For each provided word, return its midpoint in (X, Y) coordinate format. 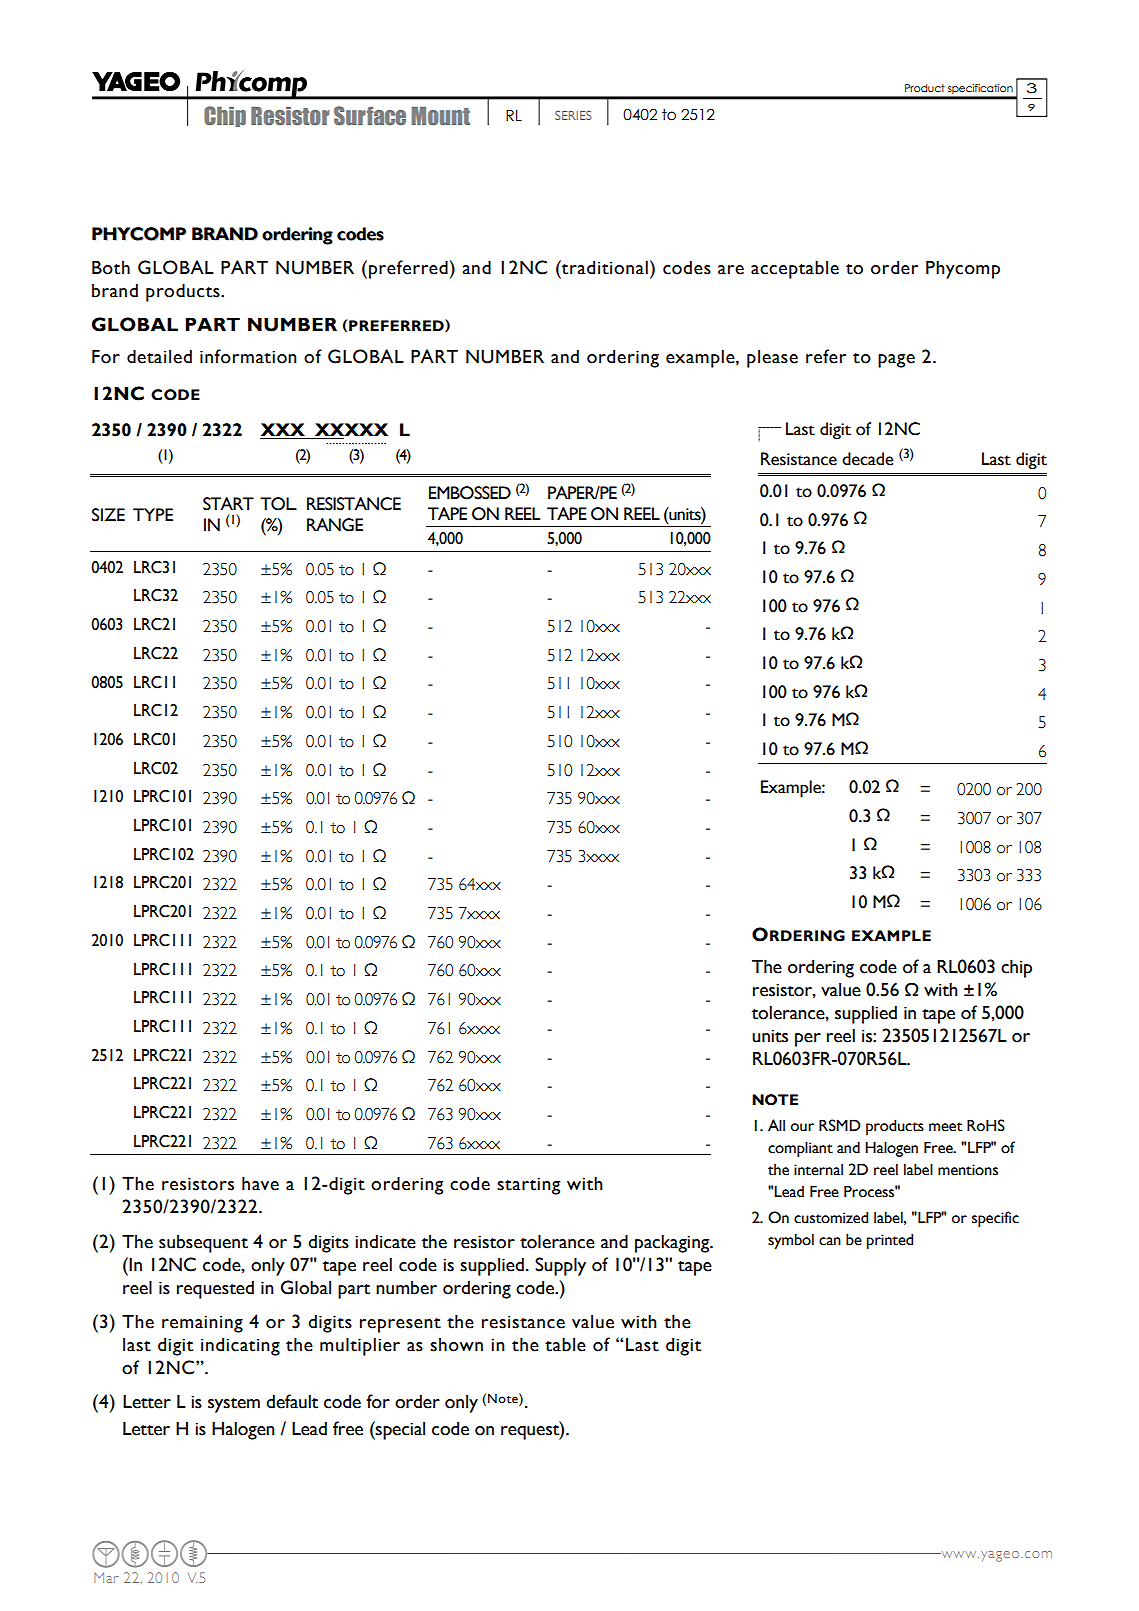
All (776, 1125)
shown (456, 1345)
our (802, 1127)
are (731, 270)
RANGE (335, 525)
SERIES (573, 115)
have (260, 1183)
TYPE (153, 514)
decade (867, 459)
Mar (106, 1577)
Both (111, 267)
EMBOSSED (470, 493)
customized (831, 1217)
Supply (560, 1266)
